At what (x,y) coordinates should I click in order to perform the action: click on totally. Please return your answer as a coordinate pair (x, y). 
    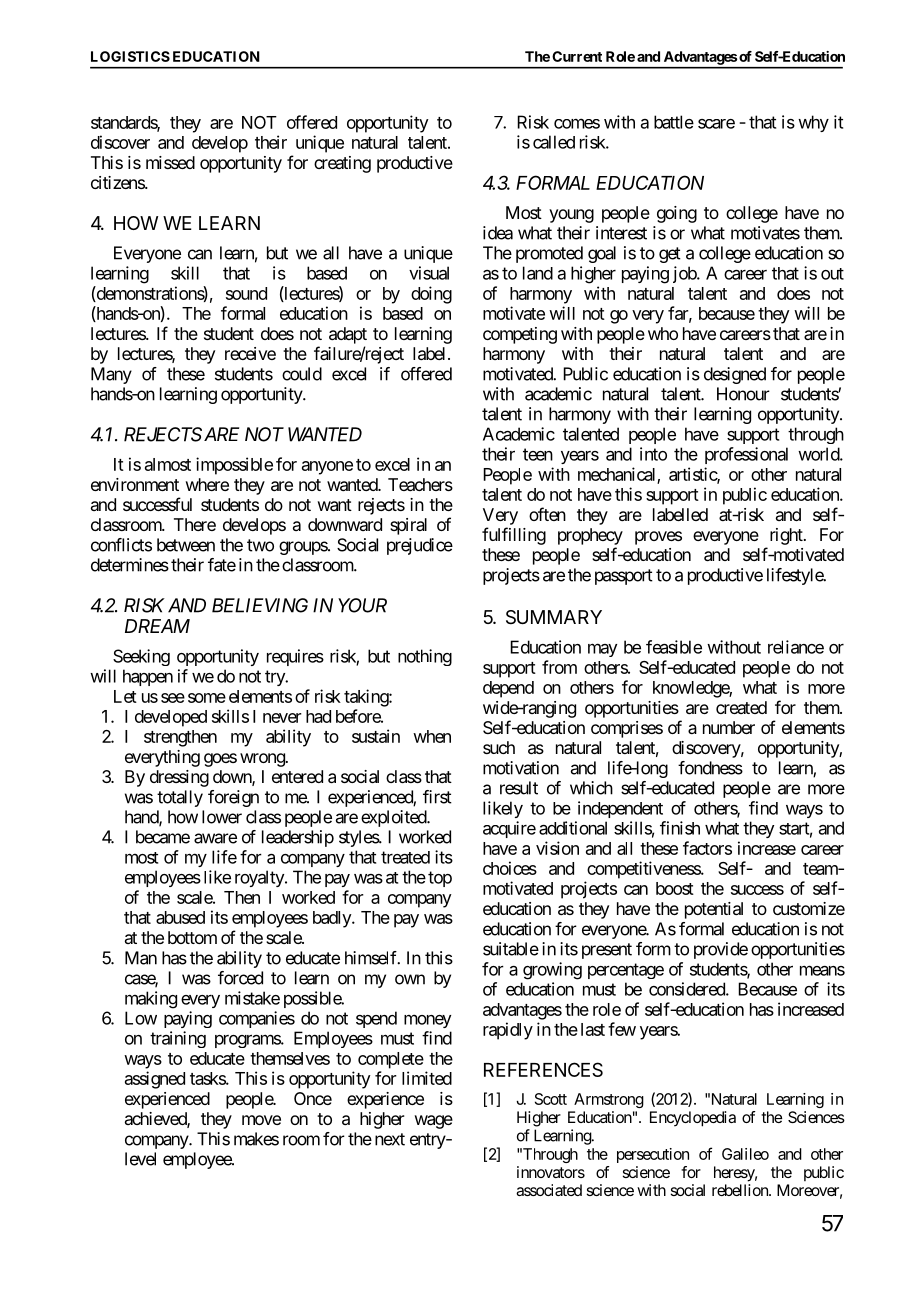
    Looking at the image, I should click on (180, 798).
